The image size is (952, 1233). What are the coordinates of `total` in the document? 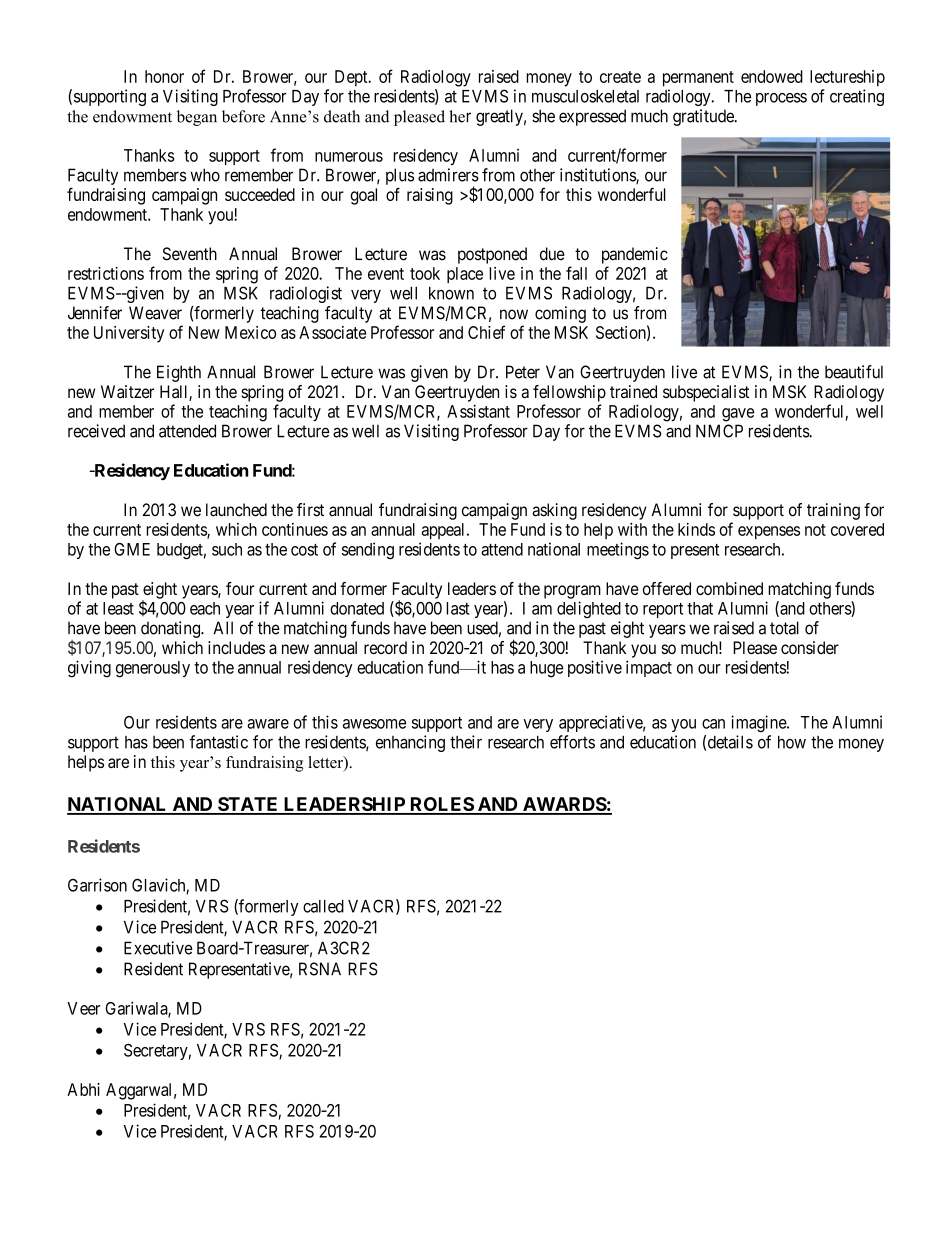 It's located at (784, 628).
